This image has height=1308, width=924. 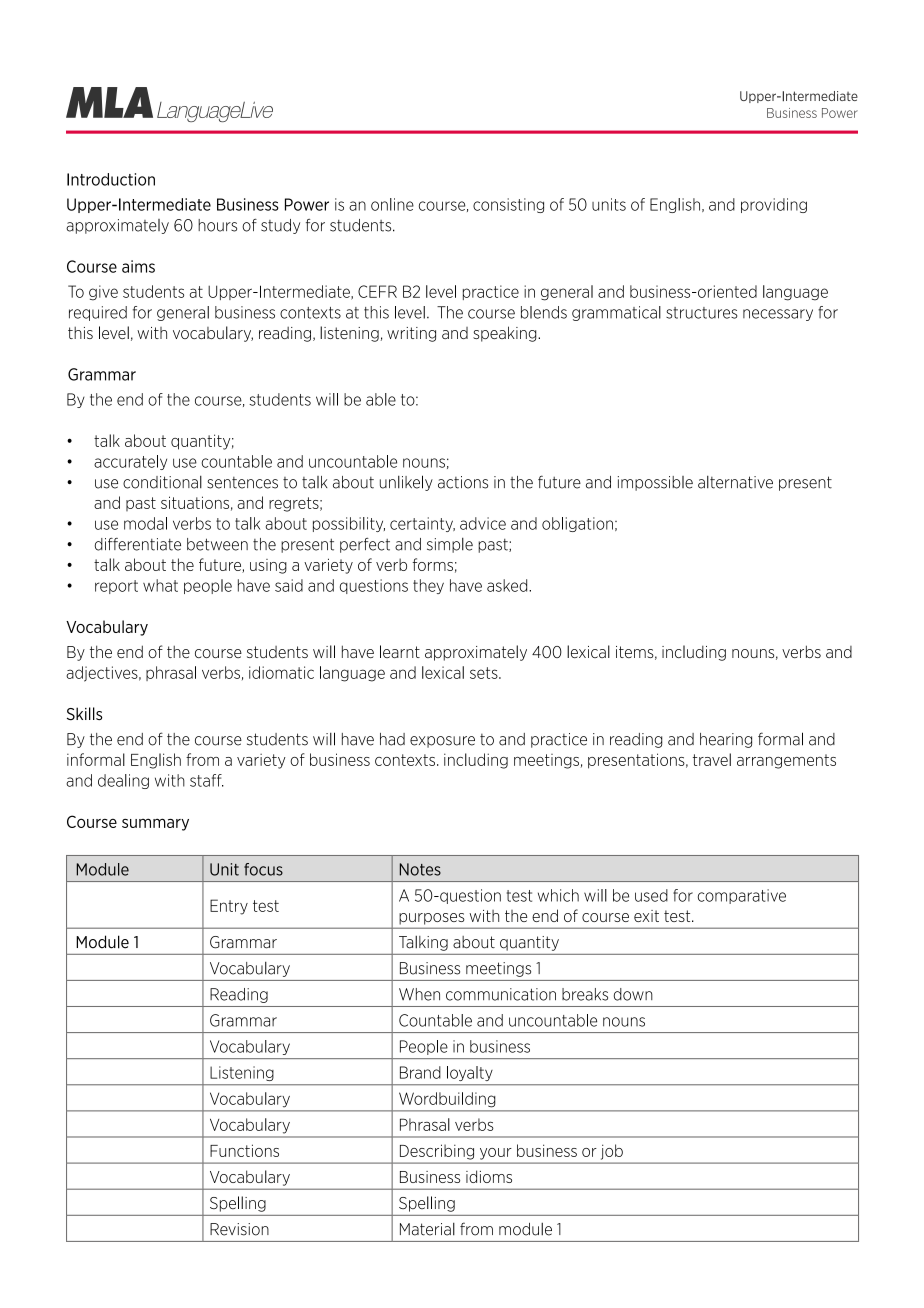 I want to click on Revision, so click(x=239, y=1229).
